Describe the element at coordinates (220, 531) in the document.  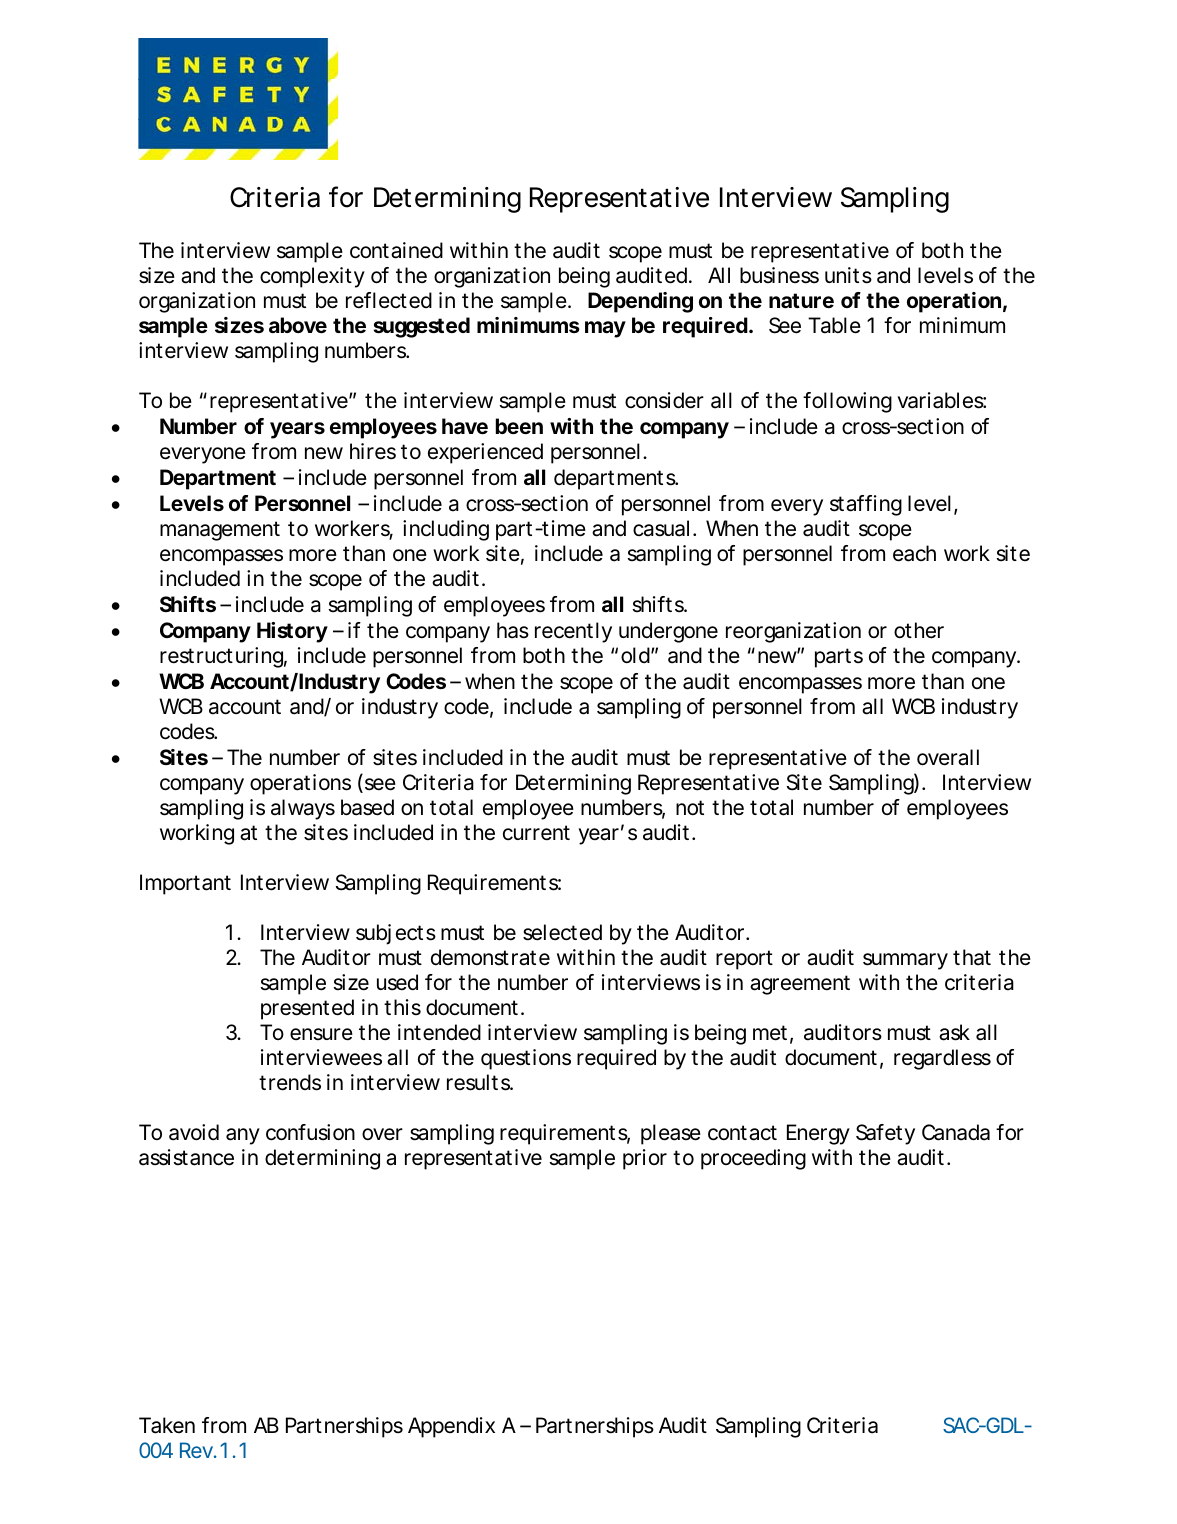
I see `management` at that location.
